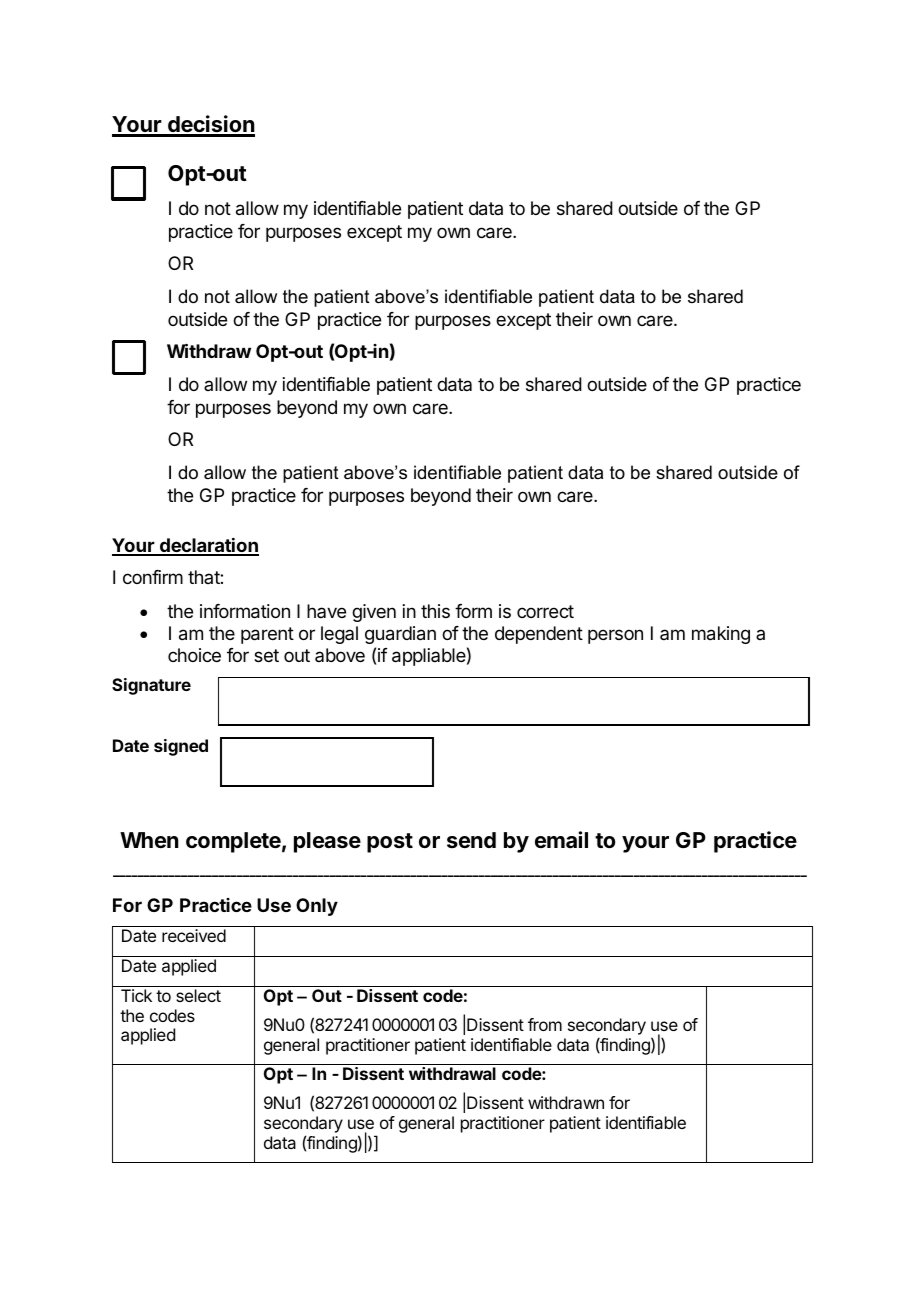 The width and height of the document is (924, 1308). What do you see at coordinates (198, 995) in the document?
I see `select` at bounding box center [198, 995].
